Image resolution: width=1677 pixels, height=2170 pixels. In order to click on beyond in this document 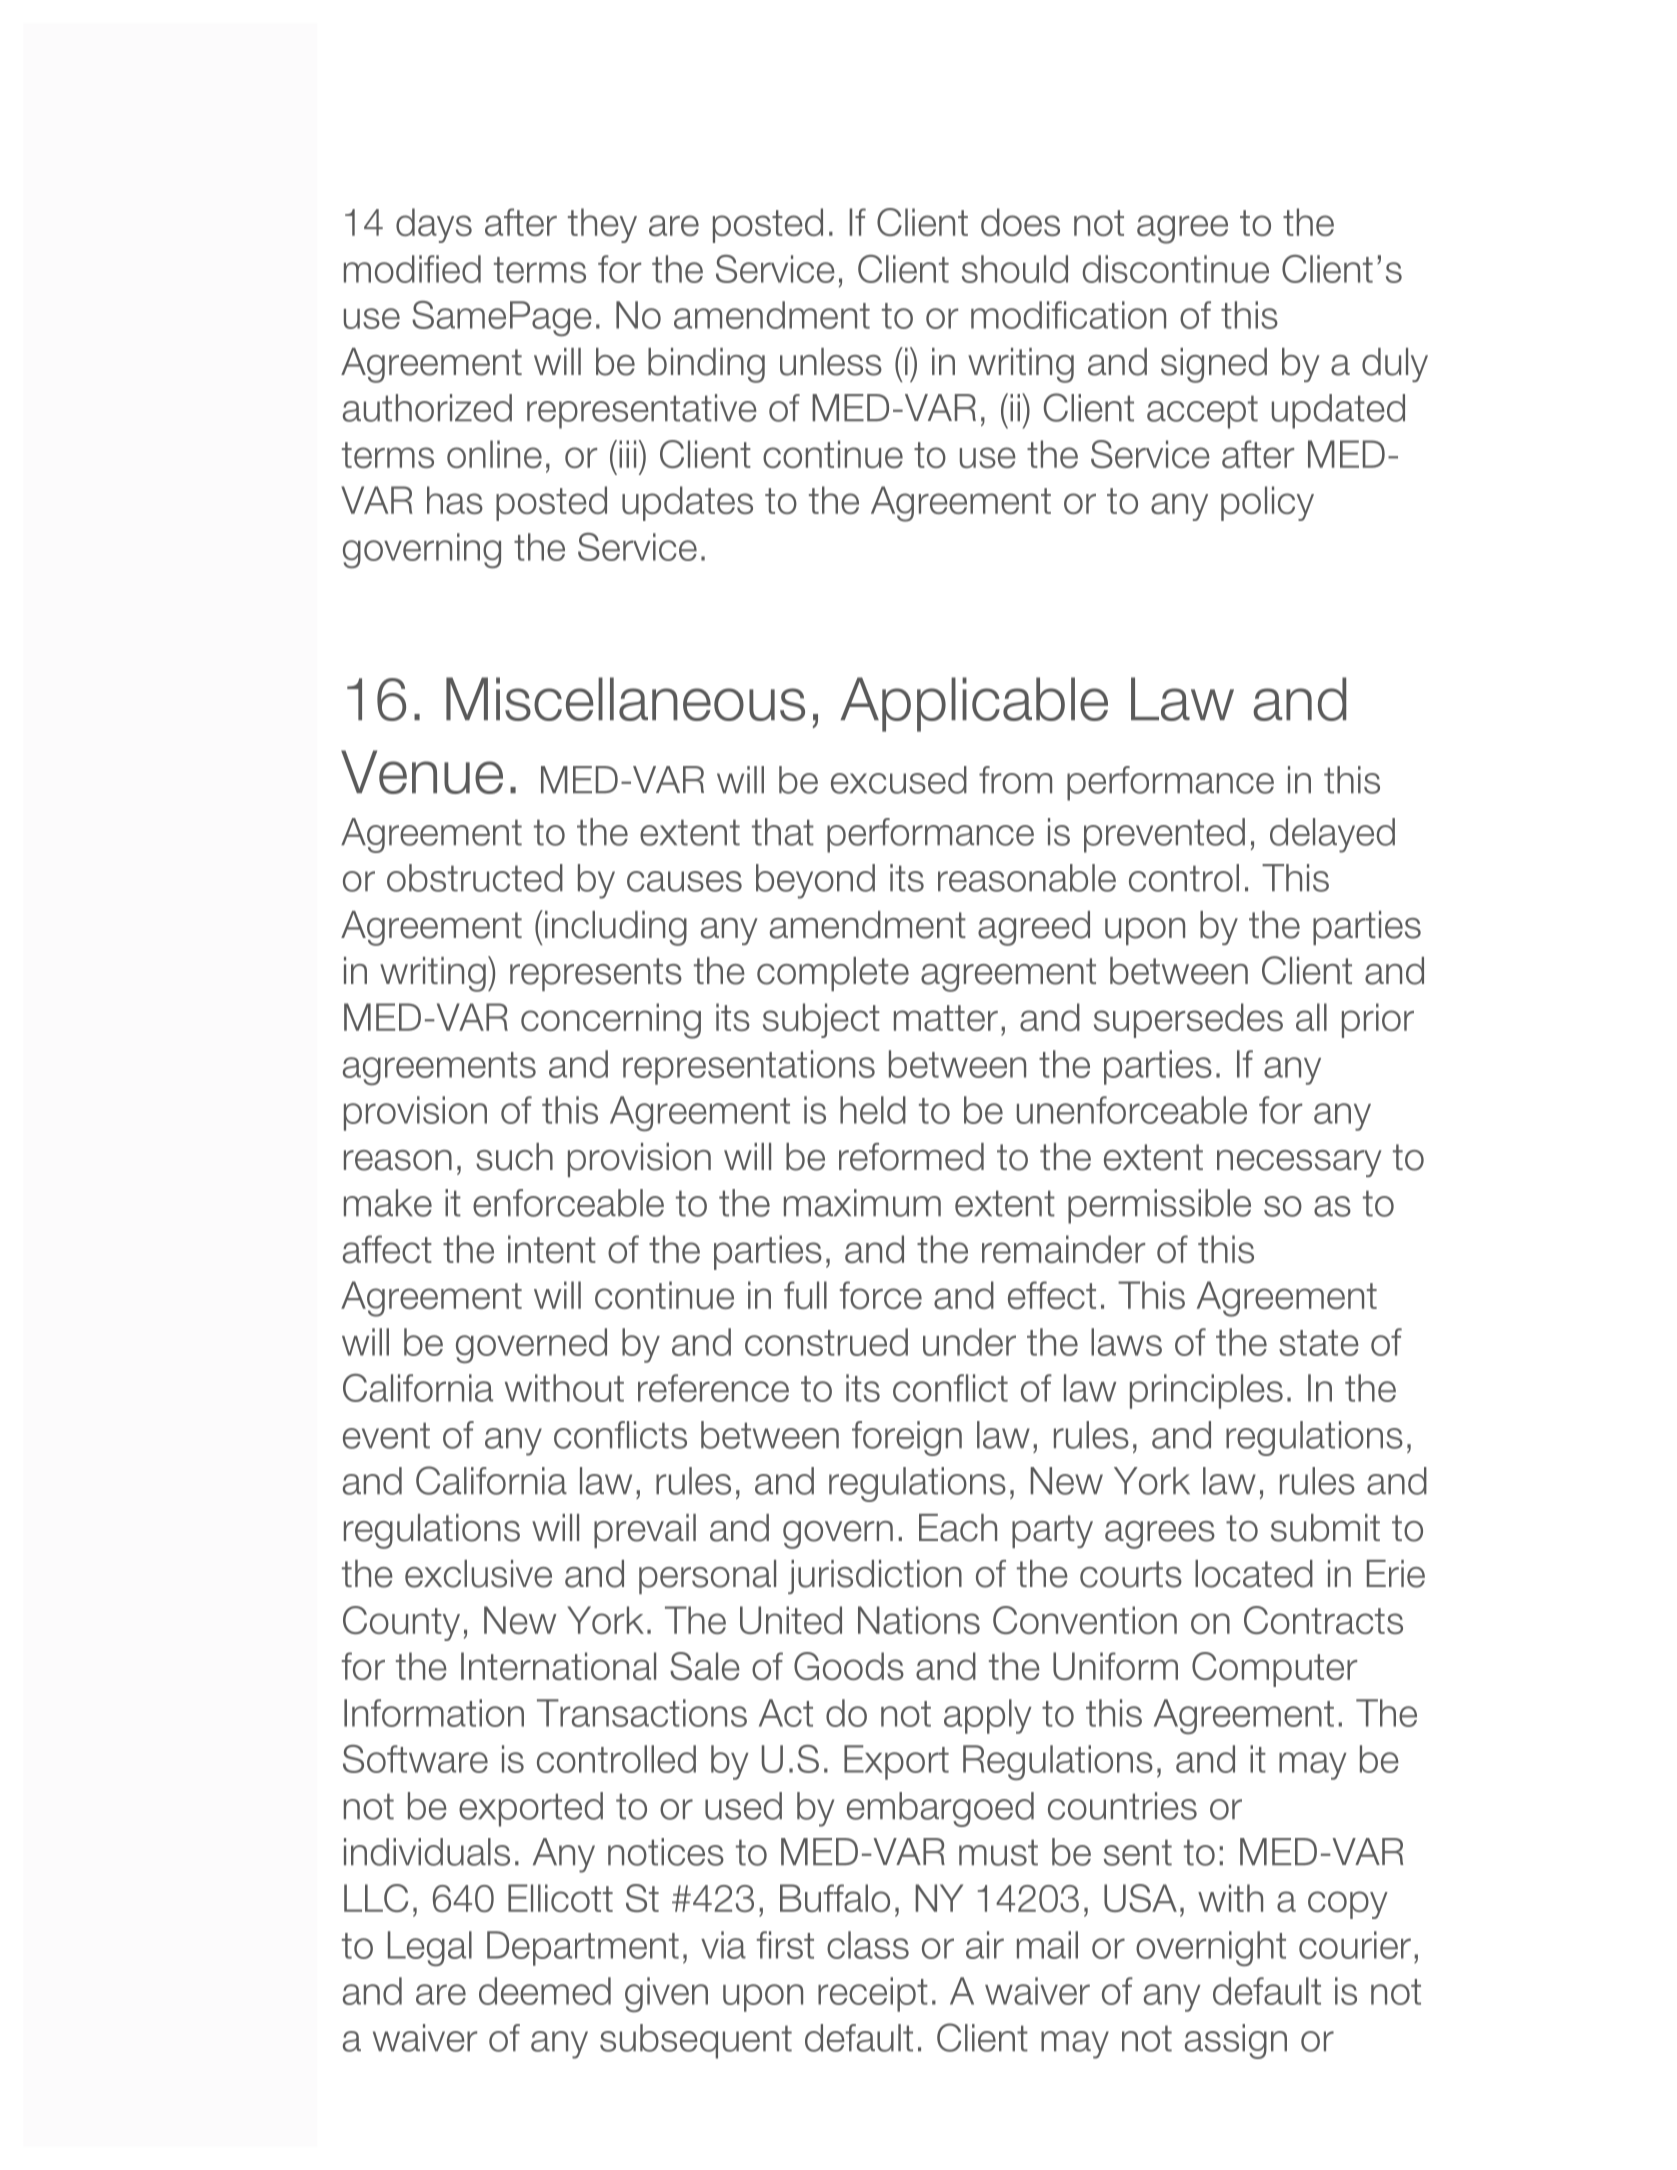, I will do `click(815, 881)`.
